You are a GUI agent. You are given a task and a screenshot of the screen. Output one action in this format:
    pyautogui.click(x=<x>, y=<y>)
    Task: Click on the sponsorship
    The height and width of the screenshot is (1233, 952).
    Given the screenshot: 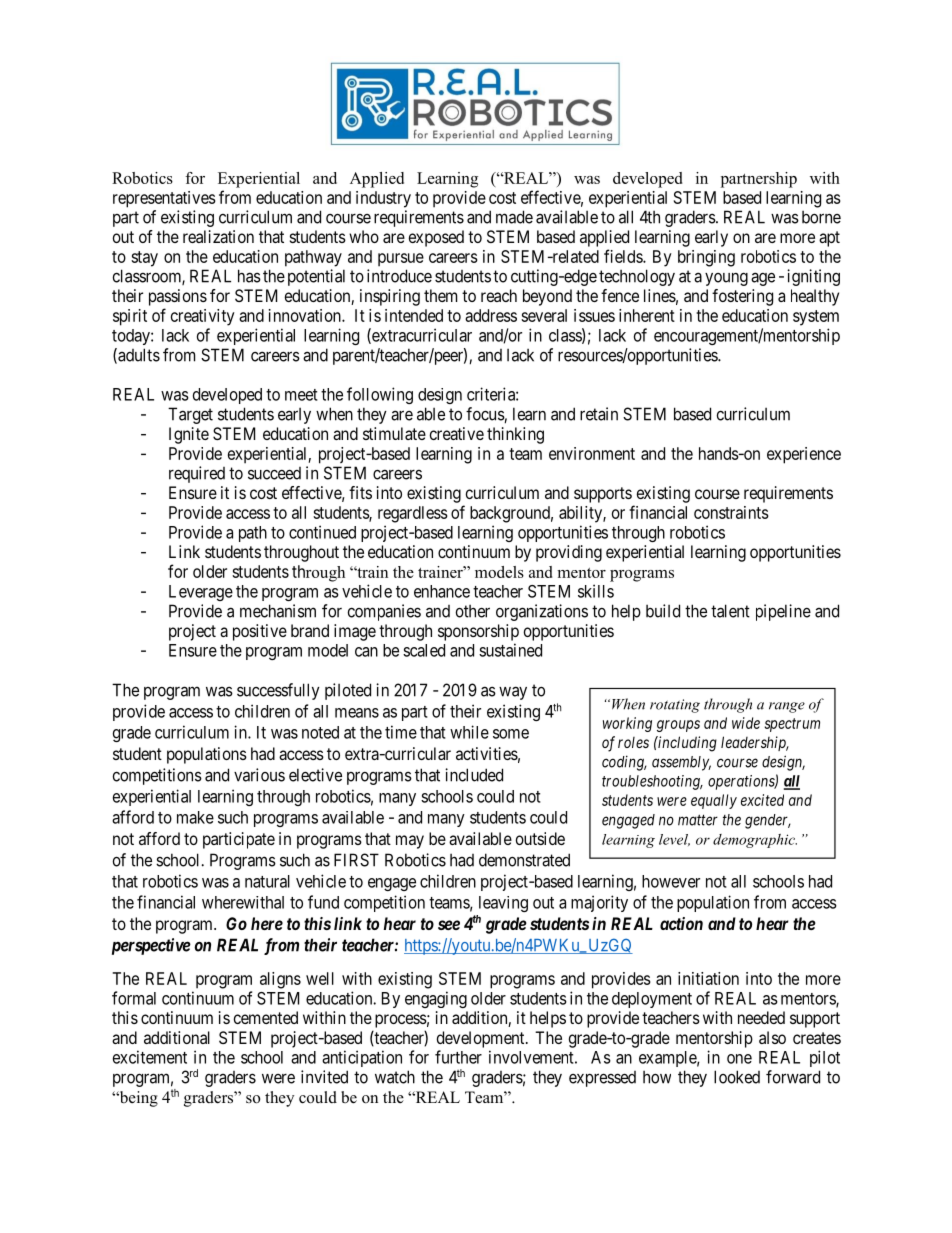 What is the action you would take?
    pyautogui.click(x=478, y=632)
